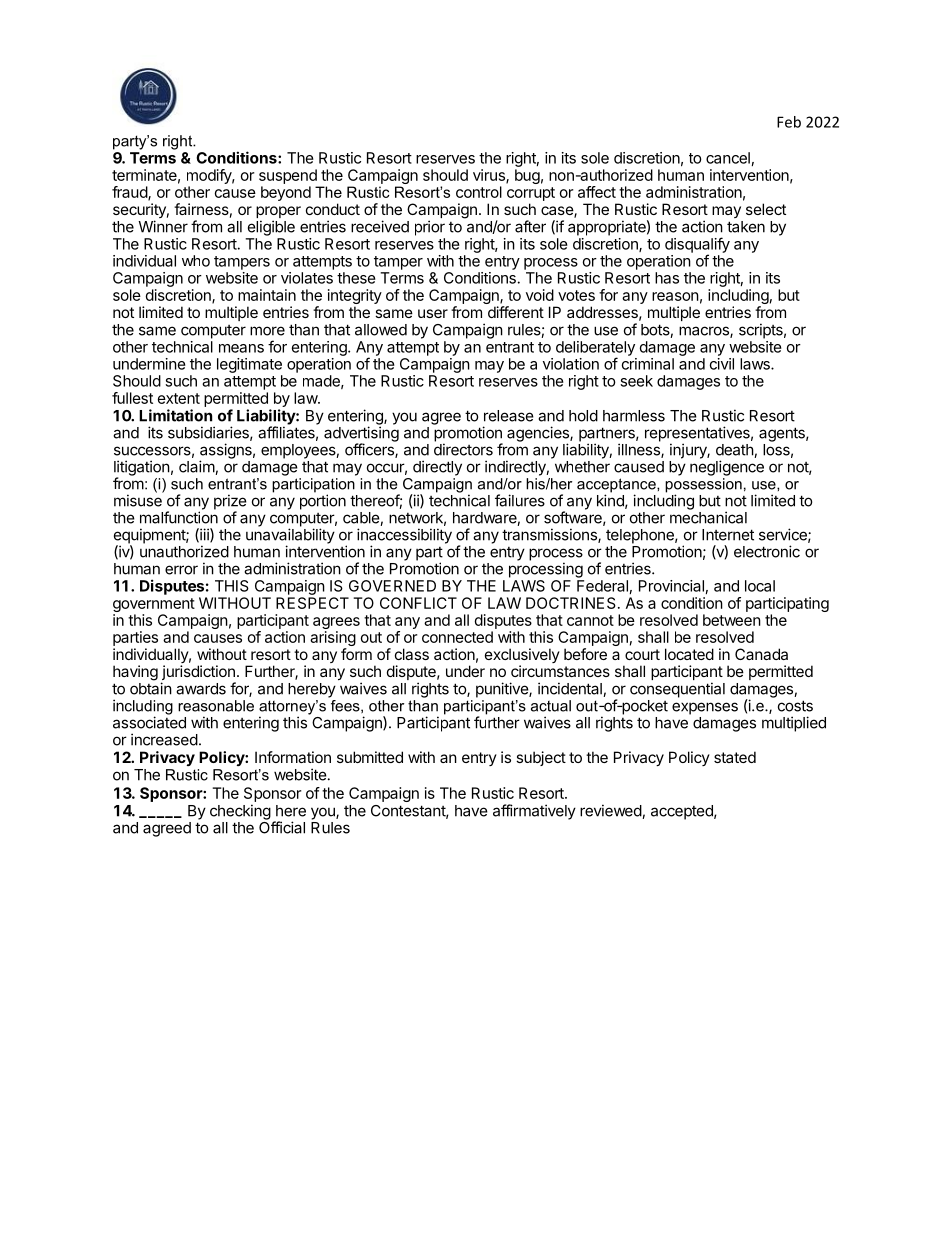 The width and height of the screenshot is (952, 1233). I want to click on virus, so click(490, 176).
